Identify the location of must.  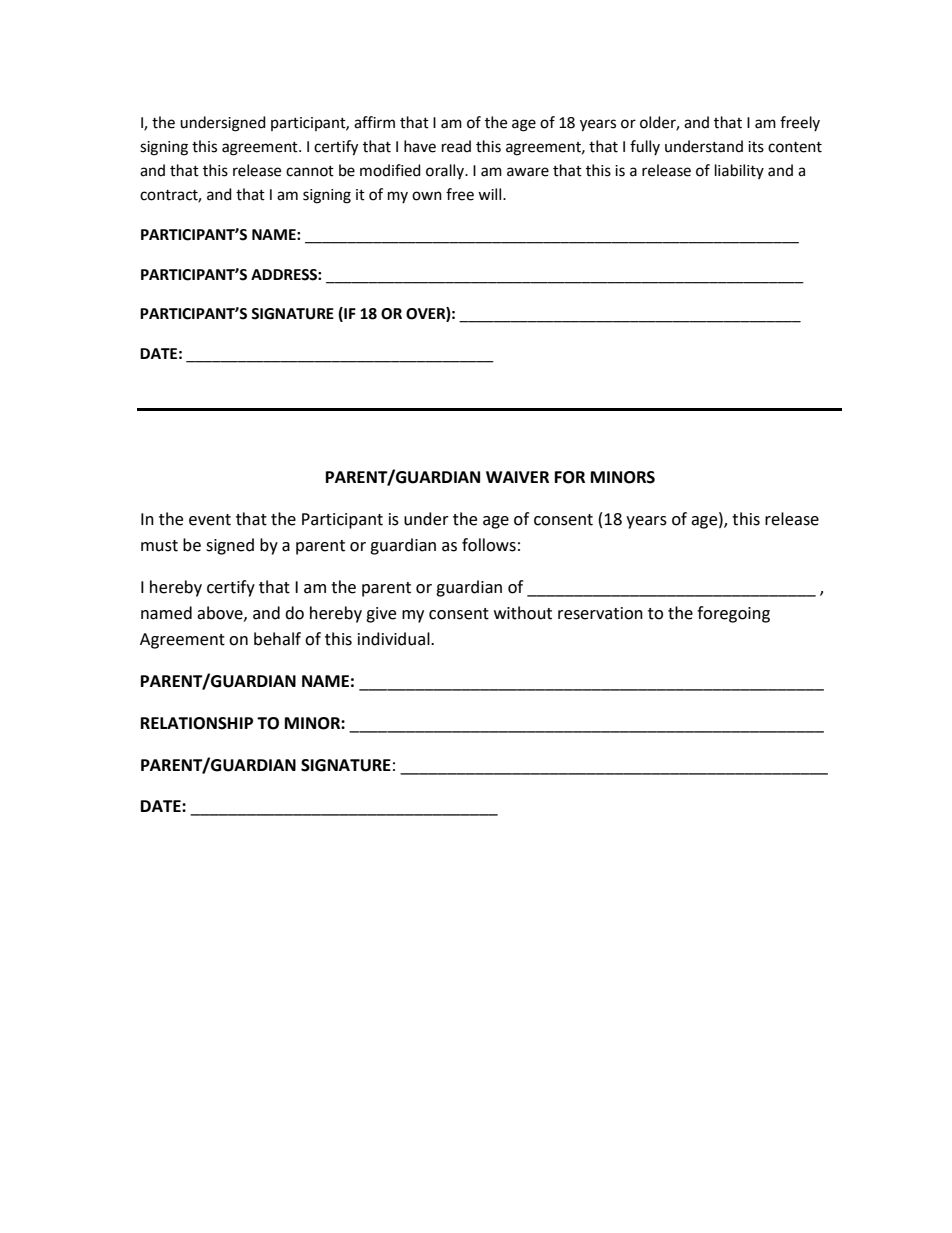
(159, 546).
